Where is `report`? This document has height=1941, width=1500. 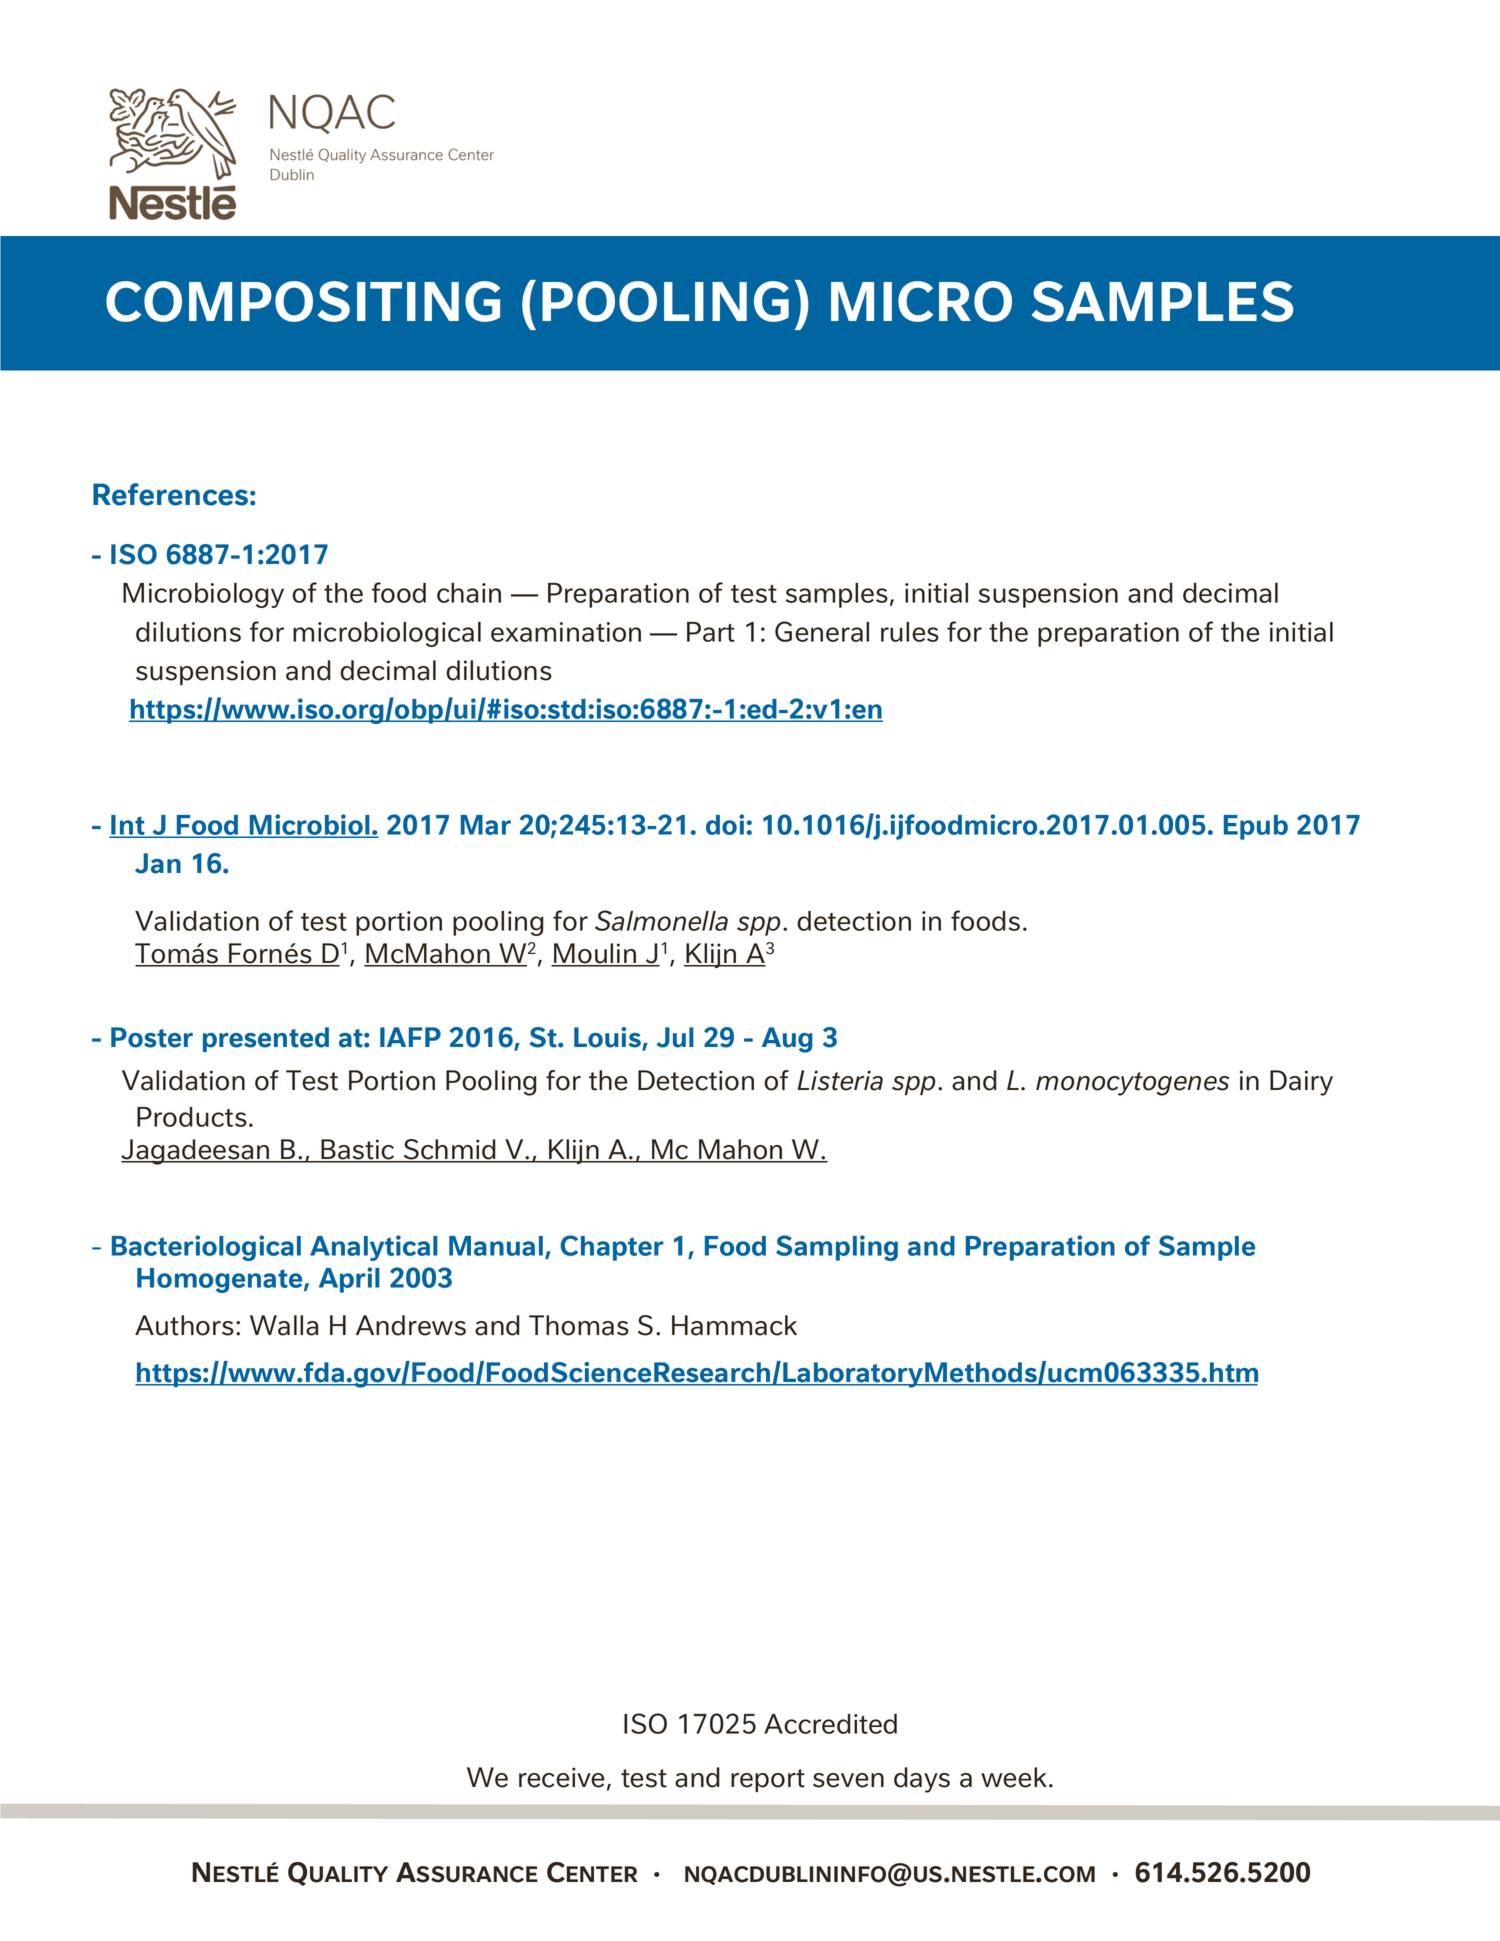 report is located at coordinates (768, 1780).
